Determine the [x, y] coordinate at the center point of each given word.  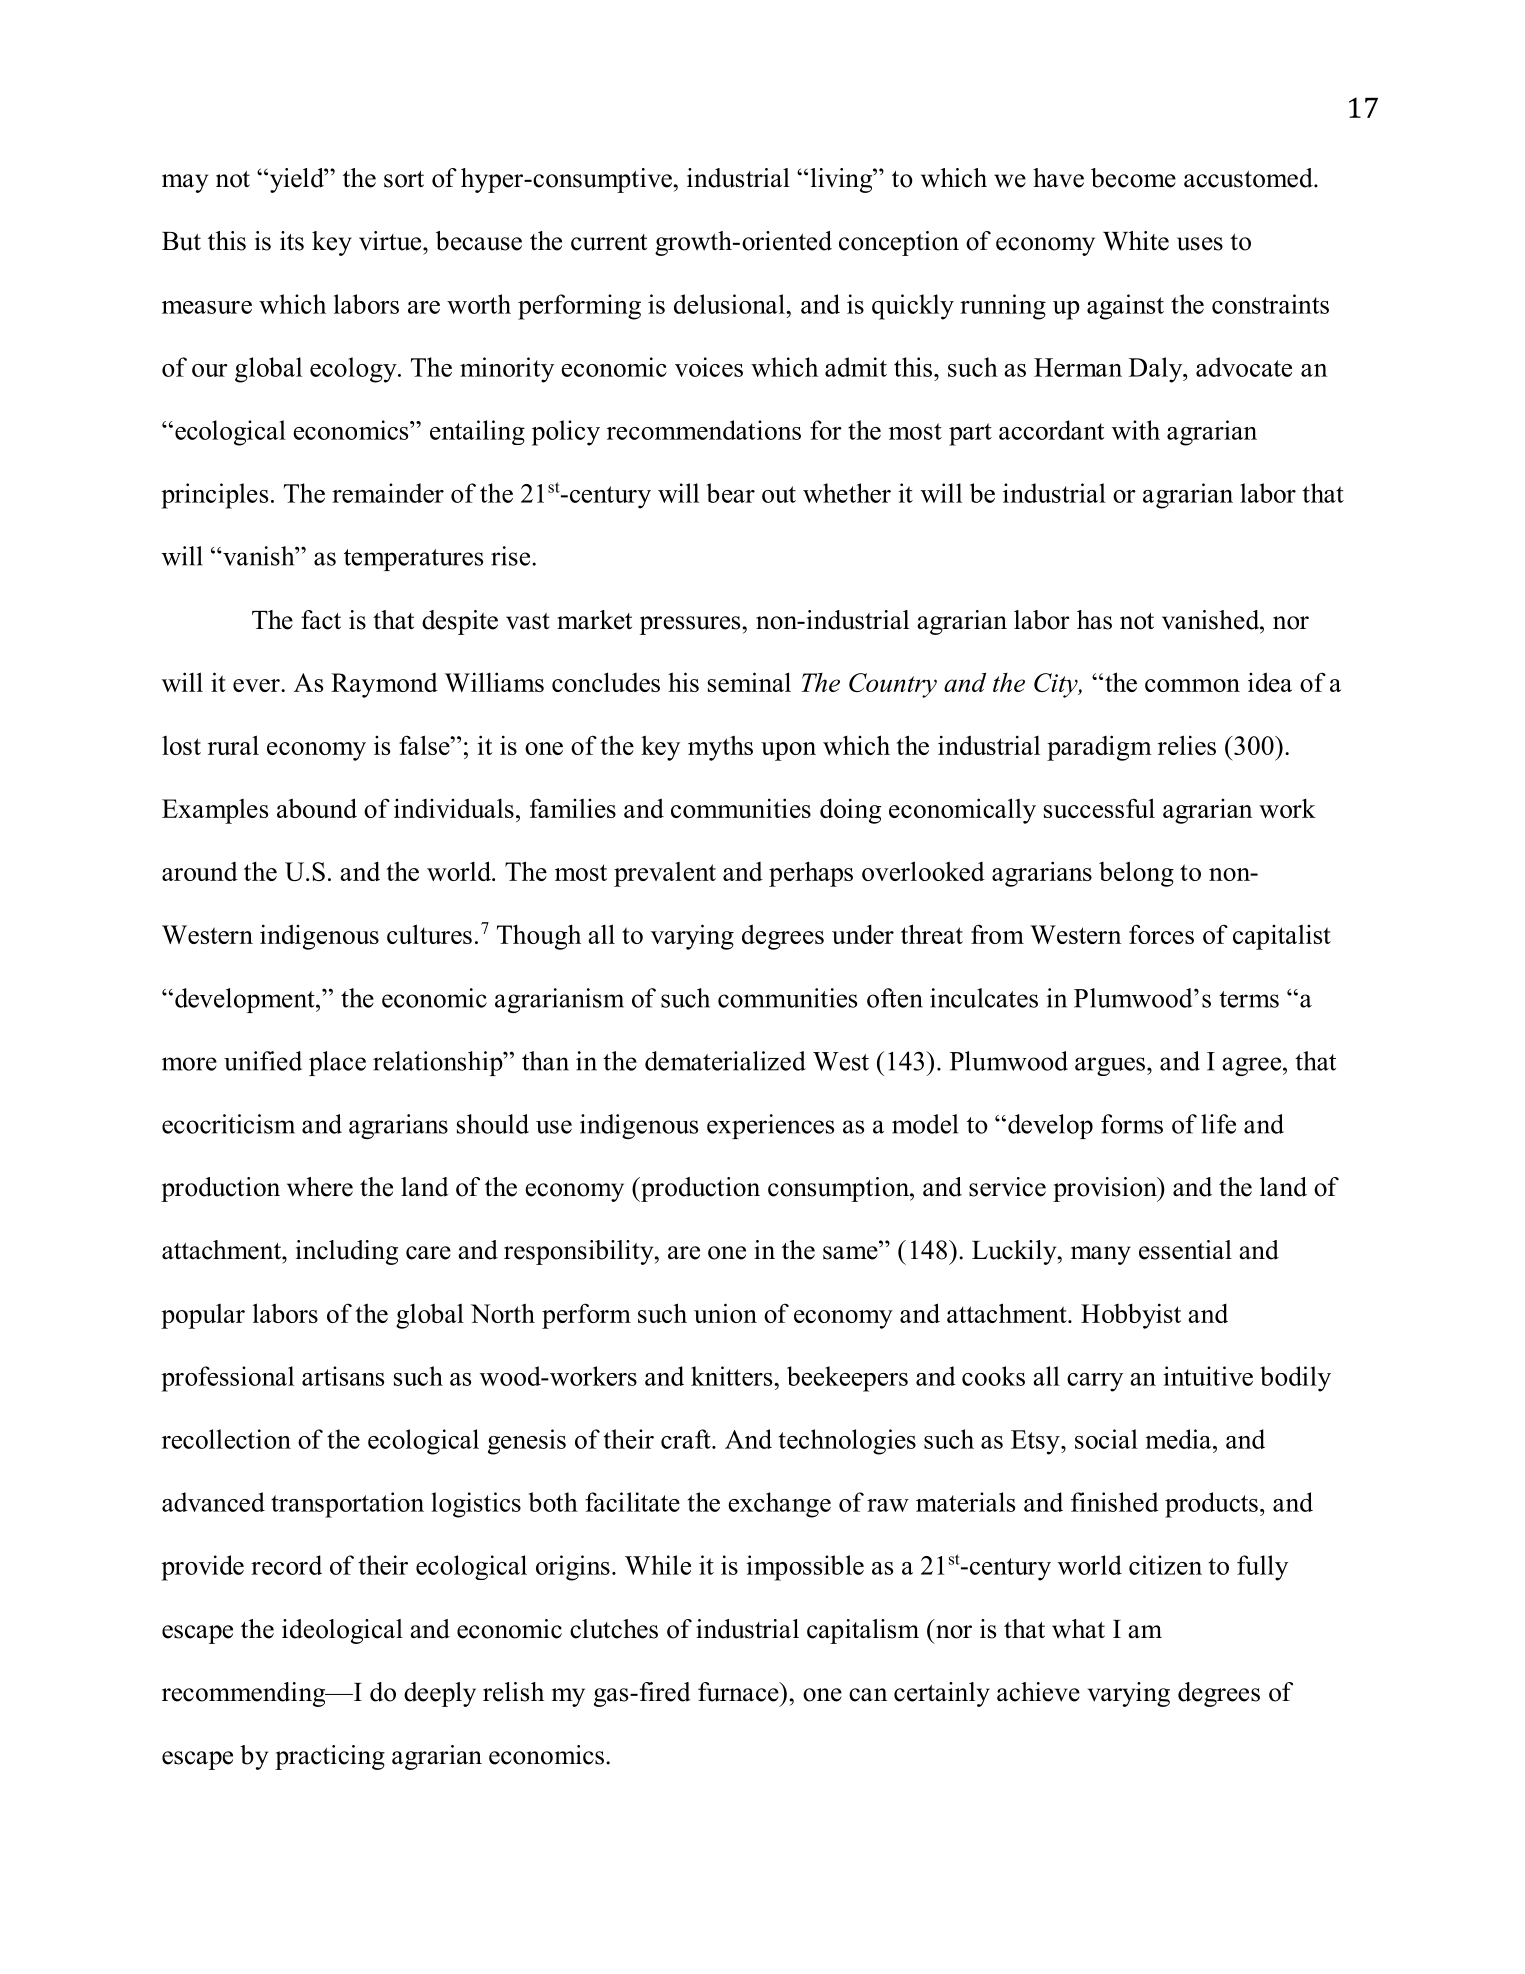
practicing [330, 1757]
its [292, 241]
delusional [730, 304]
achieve [1038, 1692]
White [1136, 241]
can [868, 1695]
